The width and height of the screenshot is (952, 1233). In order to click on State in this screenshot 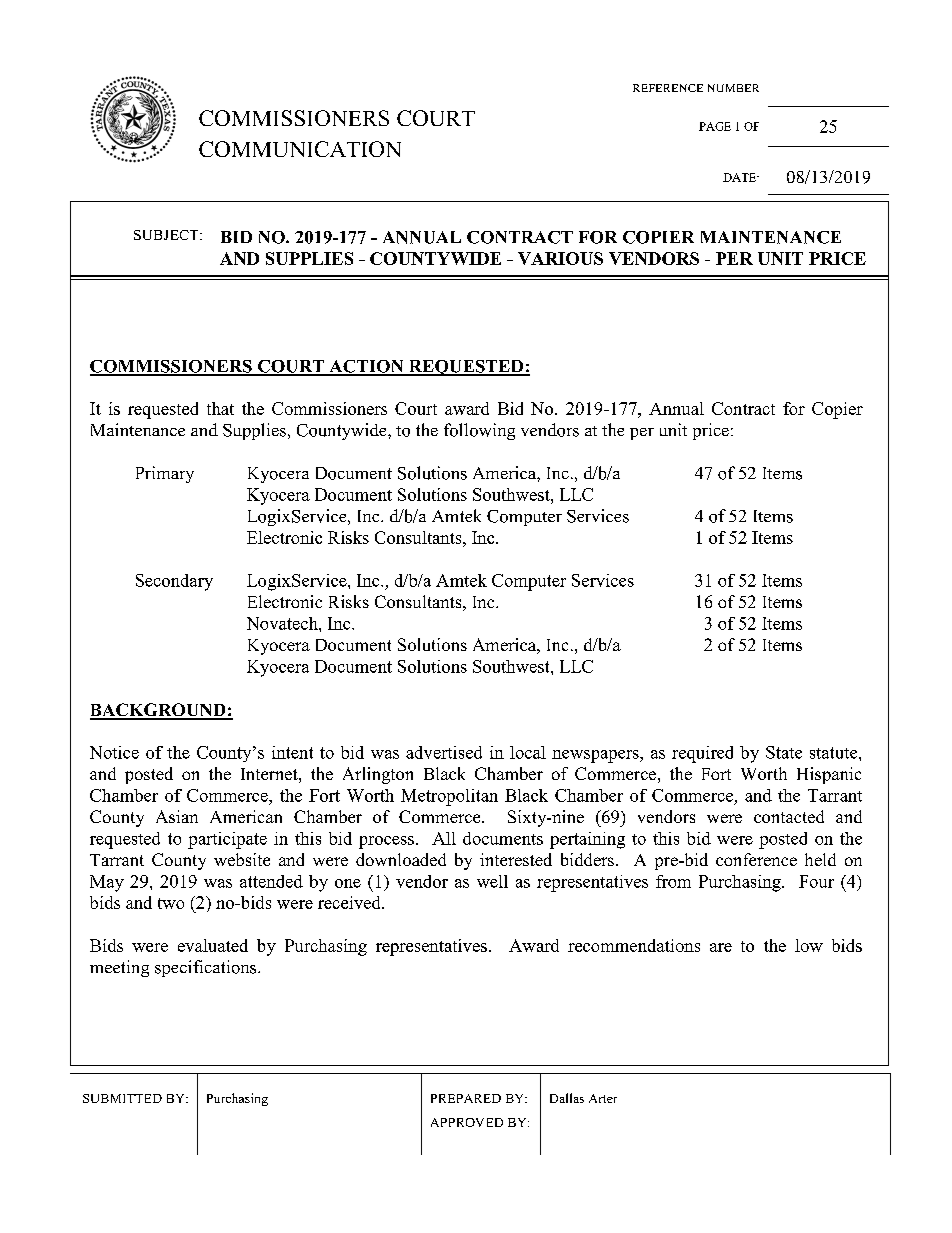, I will do `click(784, 752)`.
